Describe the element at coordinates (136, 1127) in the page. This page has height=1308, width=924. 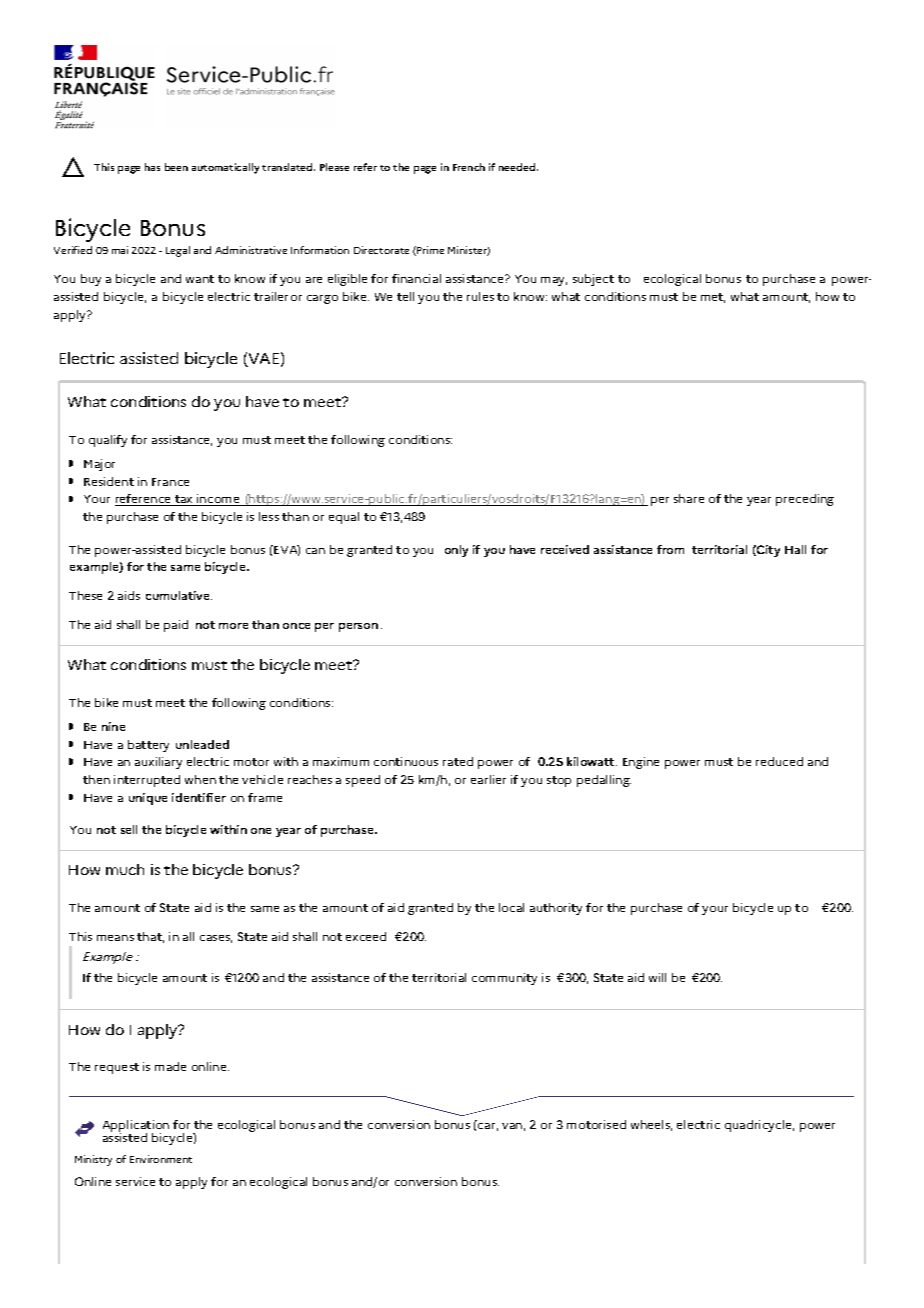
I see `Application` at that location.
